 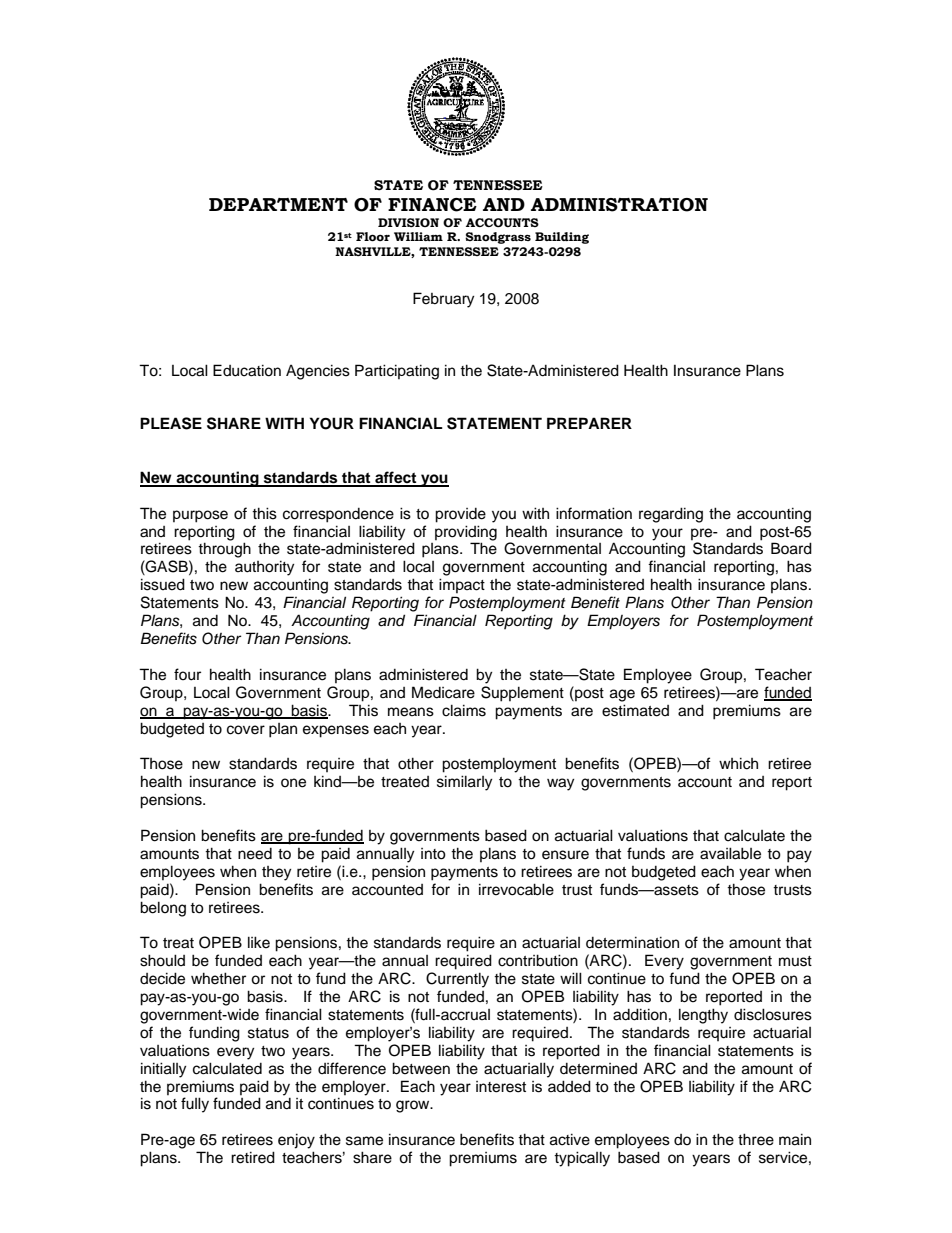 I want to click on DEPARTMENT, so click(x=278, y=204).
